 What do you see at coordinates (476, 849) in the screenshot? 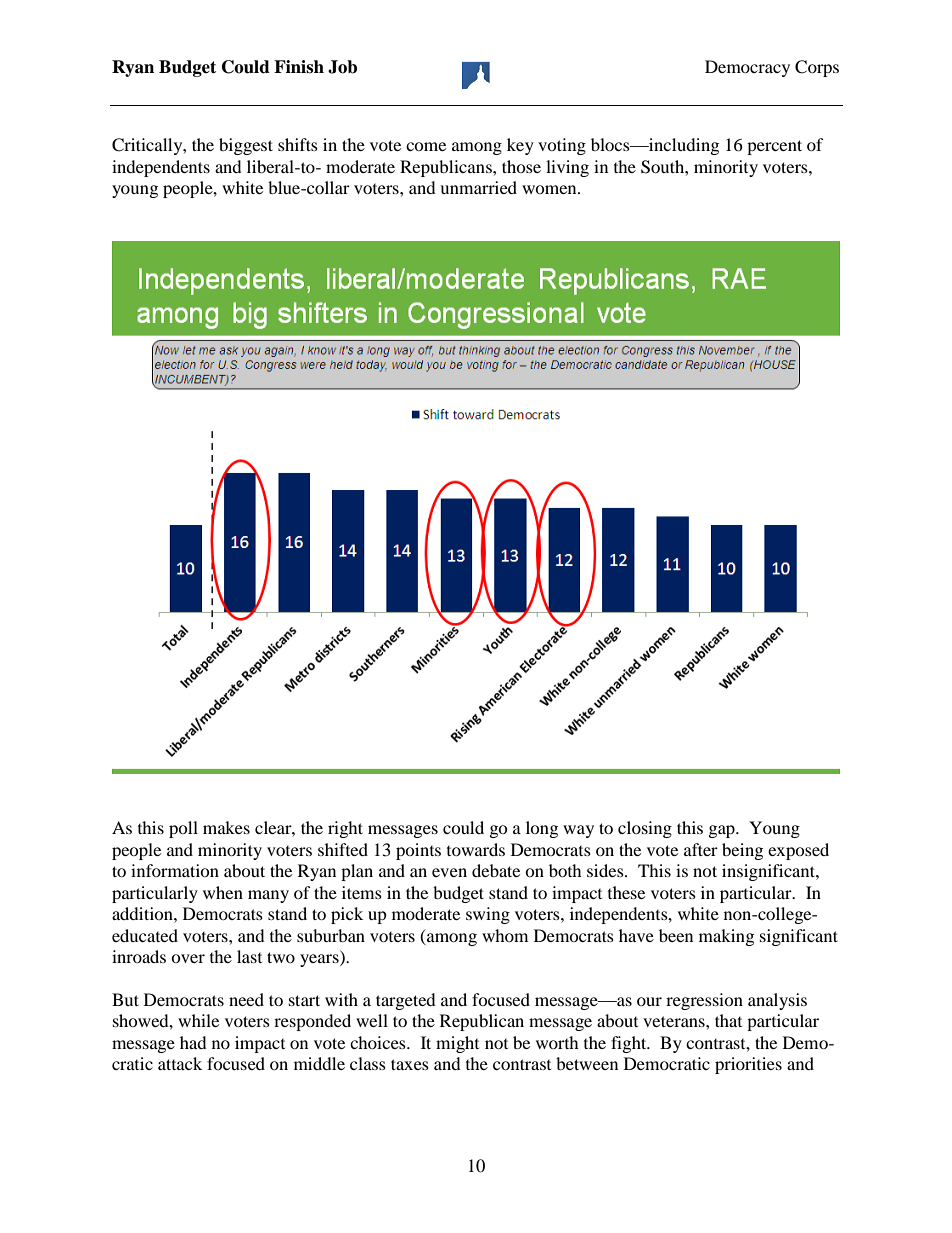
I see `towards` at bounding box center [476, 849].
